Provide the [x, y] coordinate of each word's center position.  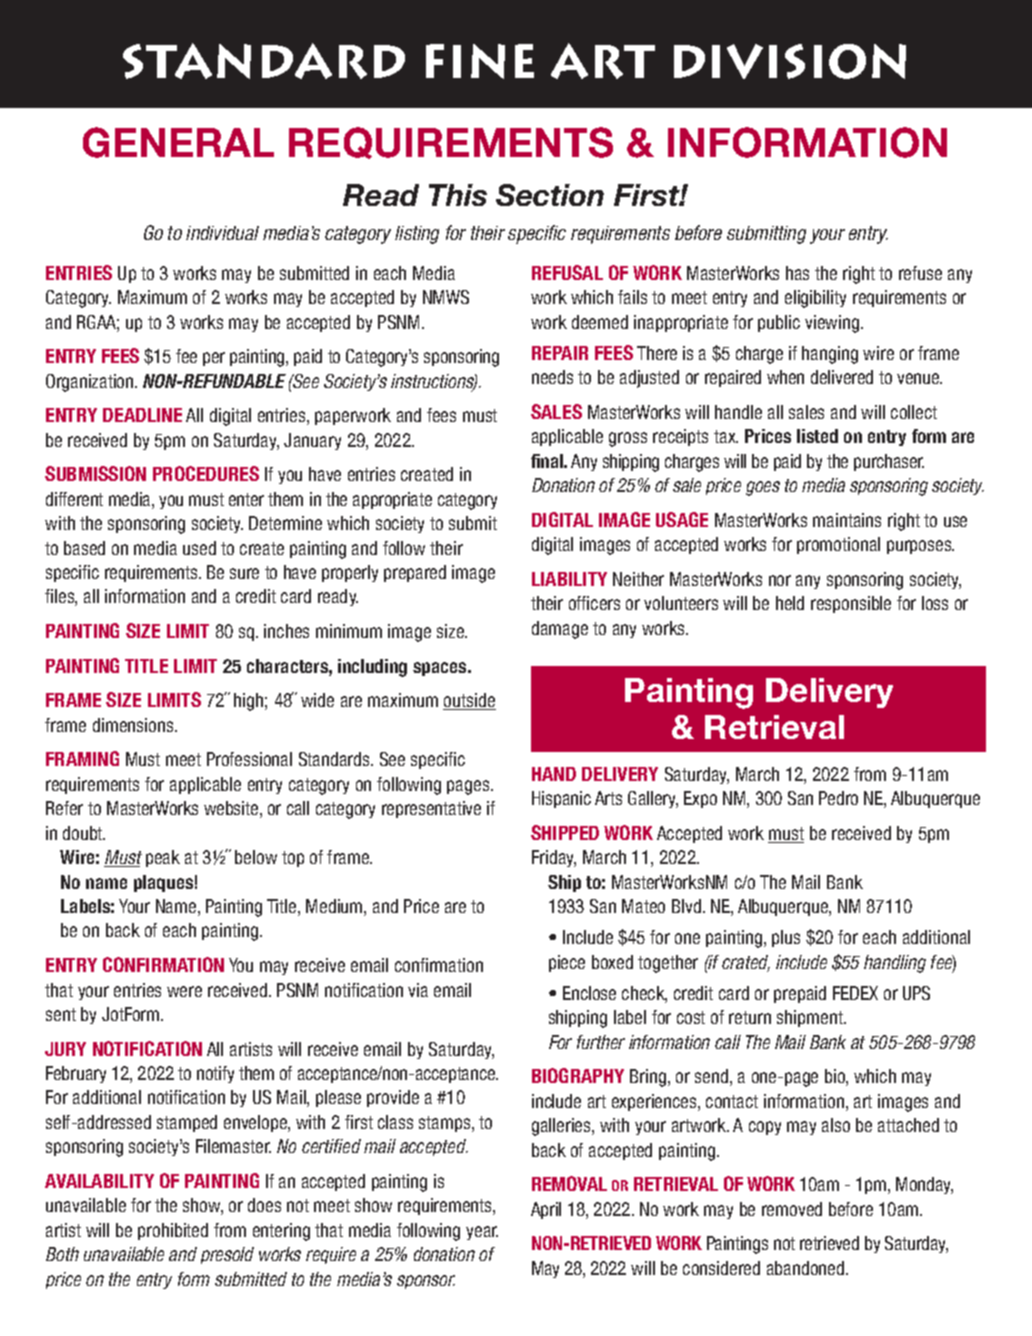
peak [163, 858]
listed [817, 436]
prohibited [173, 1231]
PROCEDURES [206, 473]
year [482, 1233]
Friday [554, 858]
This [458, 195]
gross [628, 439]
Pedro [838, 798]
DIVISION [790, 61]
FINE [480, 61]
